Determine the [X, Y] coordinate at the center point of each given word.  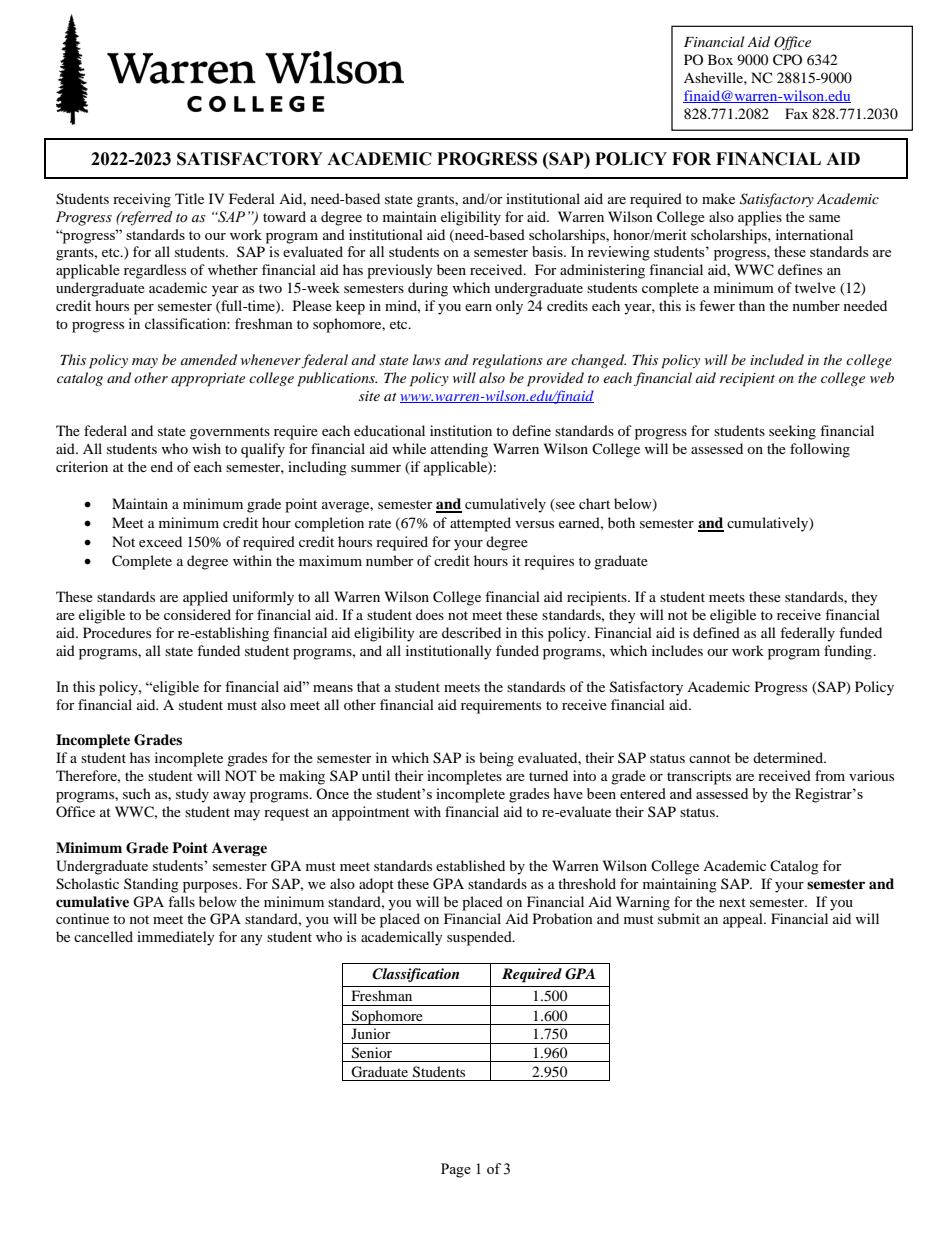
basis [548, 251]
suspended [480, 938]
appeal [744, 920]
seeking [792, 432]
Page [456, 1170]
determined [789, 757]
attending [459, 450]
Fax [796, 113]
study [192, 795]
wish [206, 448]
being [496, 759]
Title [189, 198]
